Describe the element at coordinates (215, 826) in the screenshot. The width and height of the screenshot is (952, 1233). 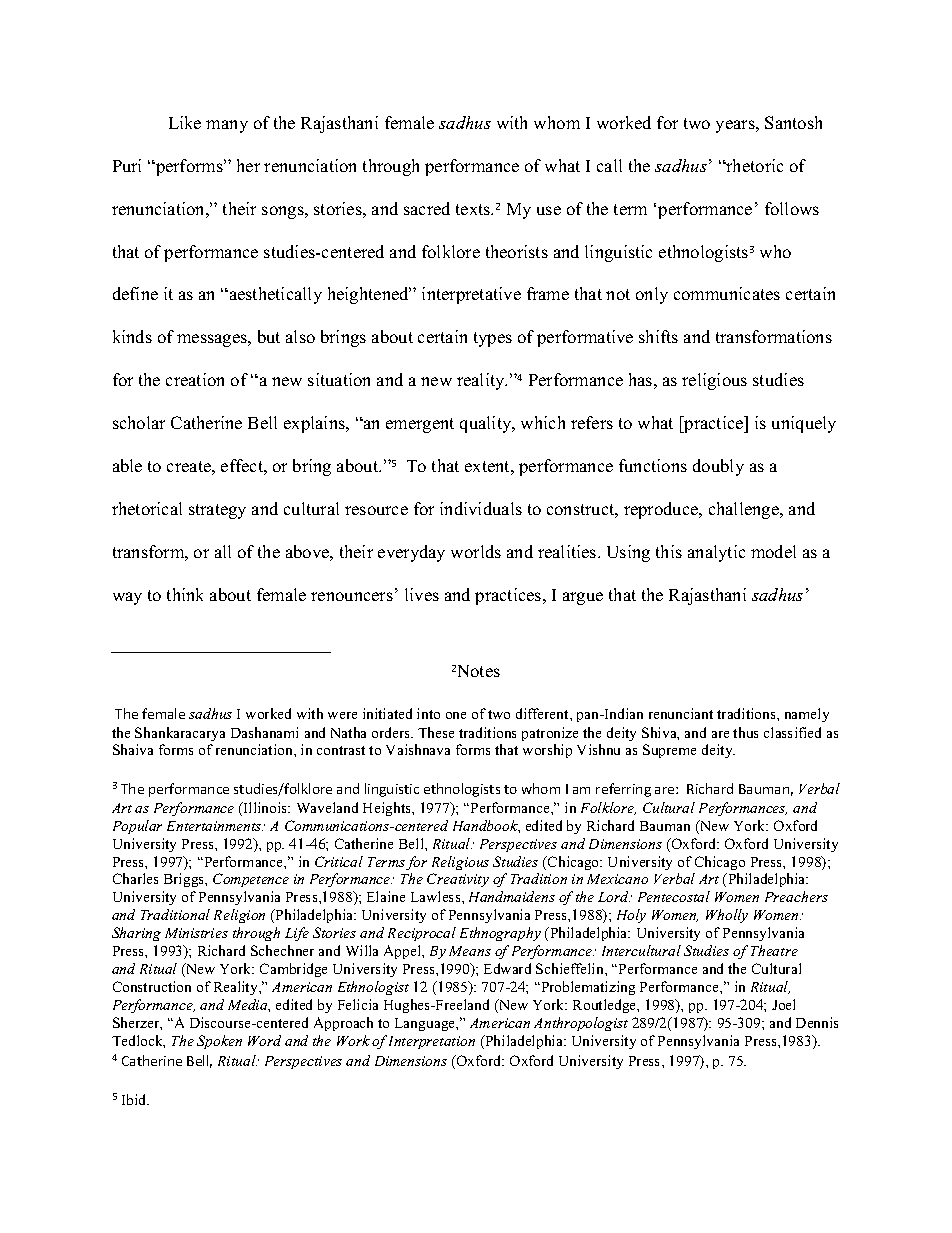
I see `Entertainments` at that location.
